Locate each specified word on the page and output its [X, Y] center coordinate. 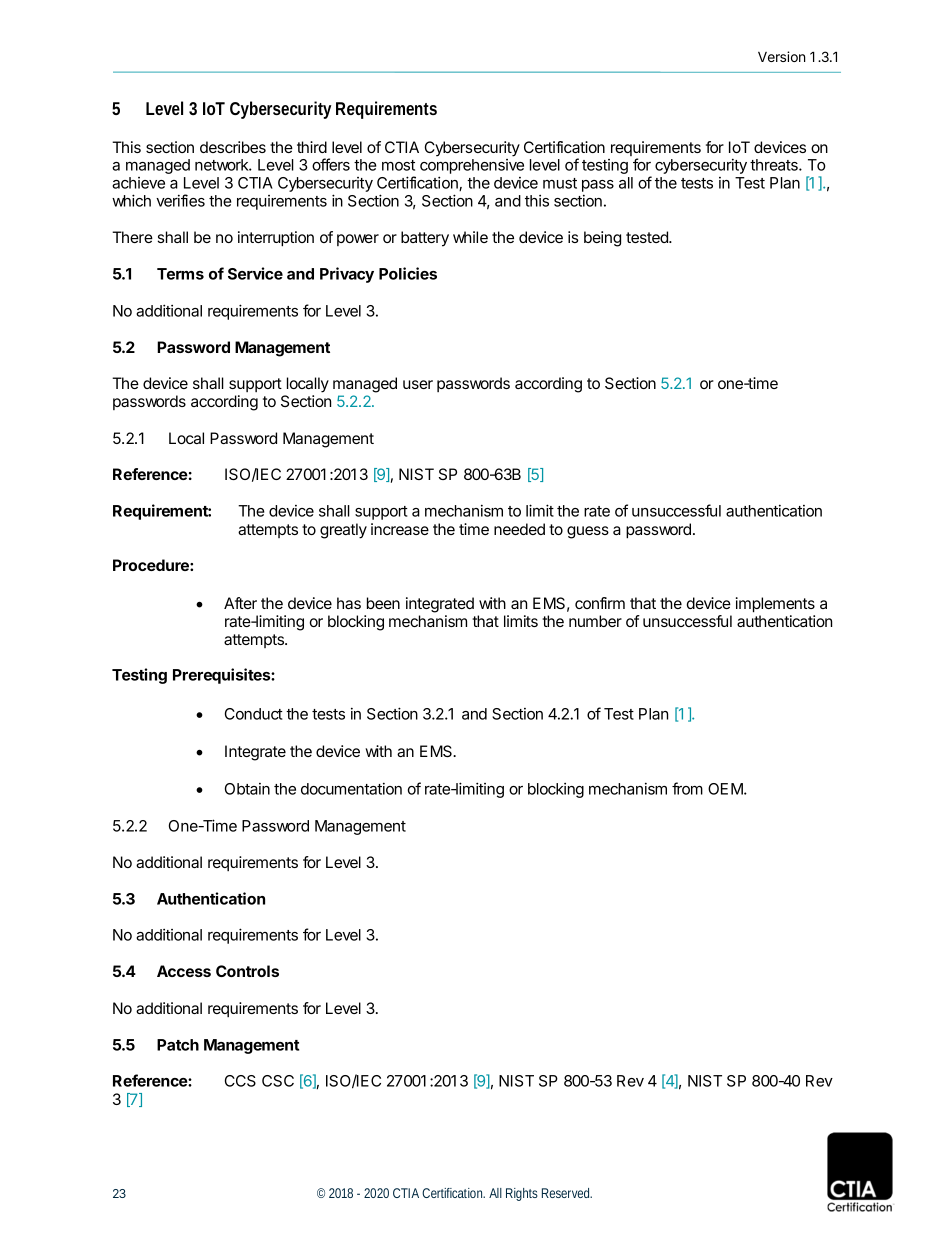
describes [233, 147]
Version [782, 56]
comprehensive [472, 168]
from [687, 788]
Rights [522, 1194]
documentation [351, 788]
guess [588, 532]
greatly [343, 531]
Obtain [247, 789]
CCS [240, 1081]
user [418, 384]
